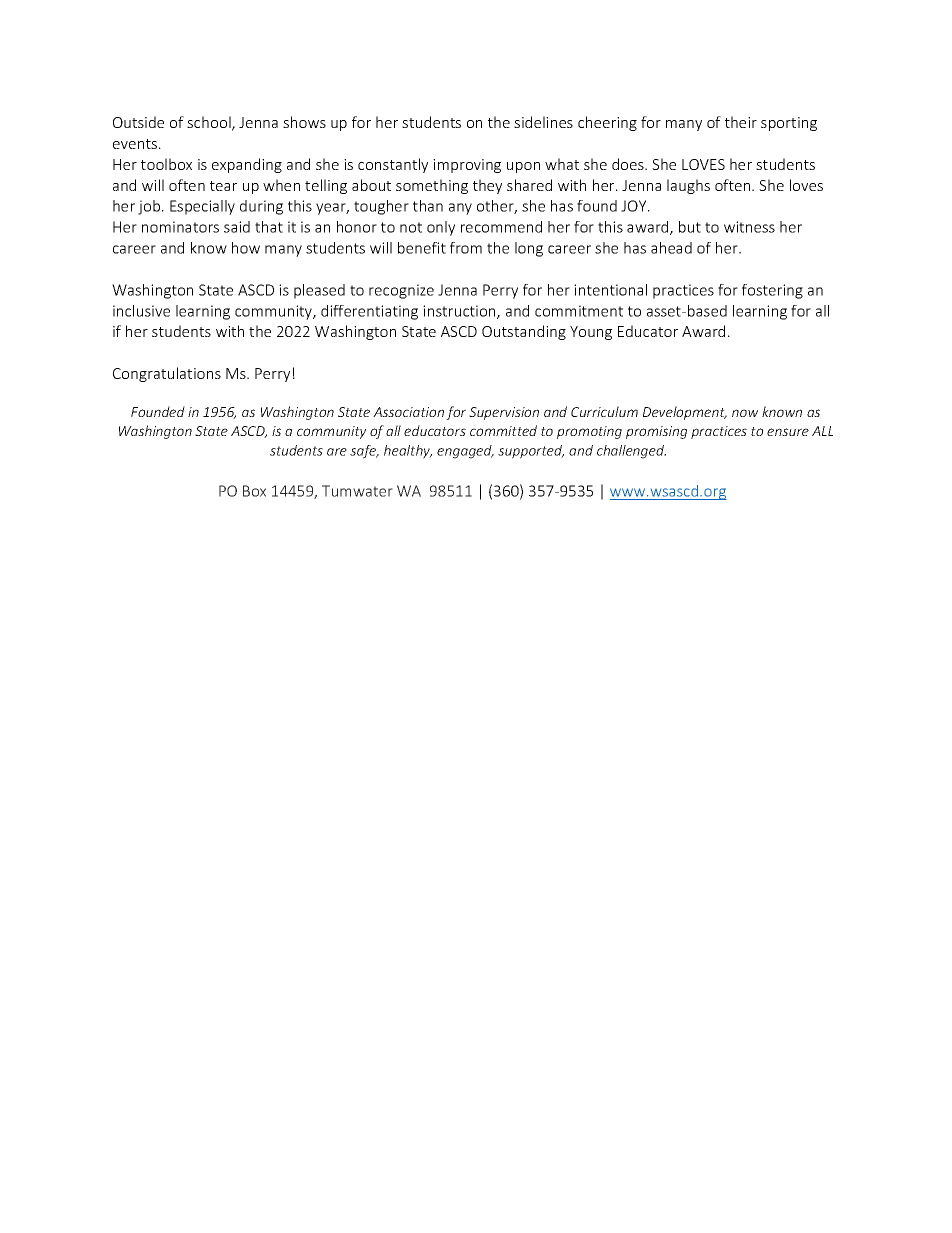 The height and width of the page is (1233, 952). I want to click on Outside, so click(138, 122).
